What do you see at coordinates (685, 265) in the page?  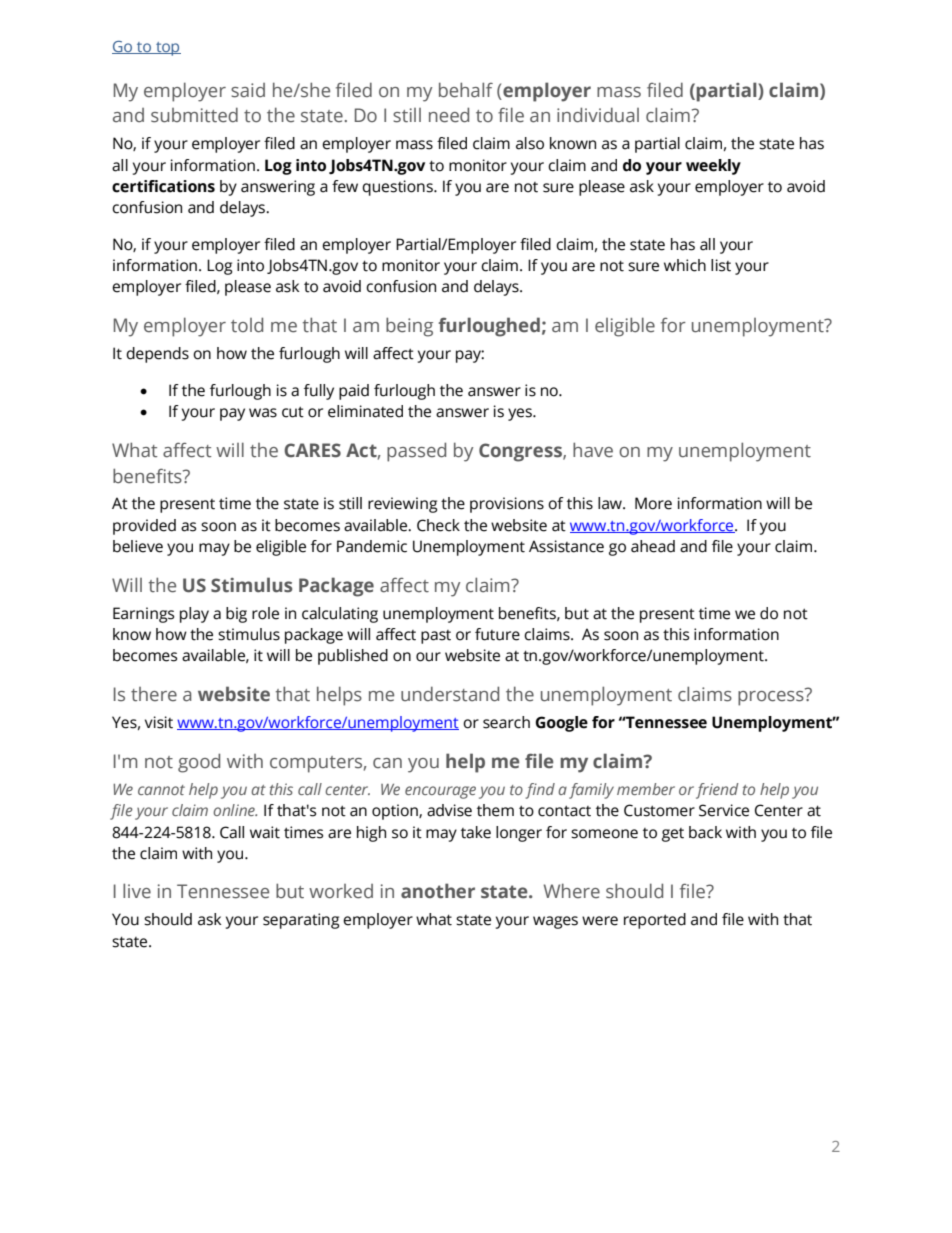 I see `which` at bounding box center [685, 265].
